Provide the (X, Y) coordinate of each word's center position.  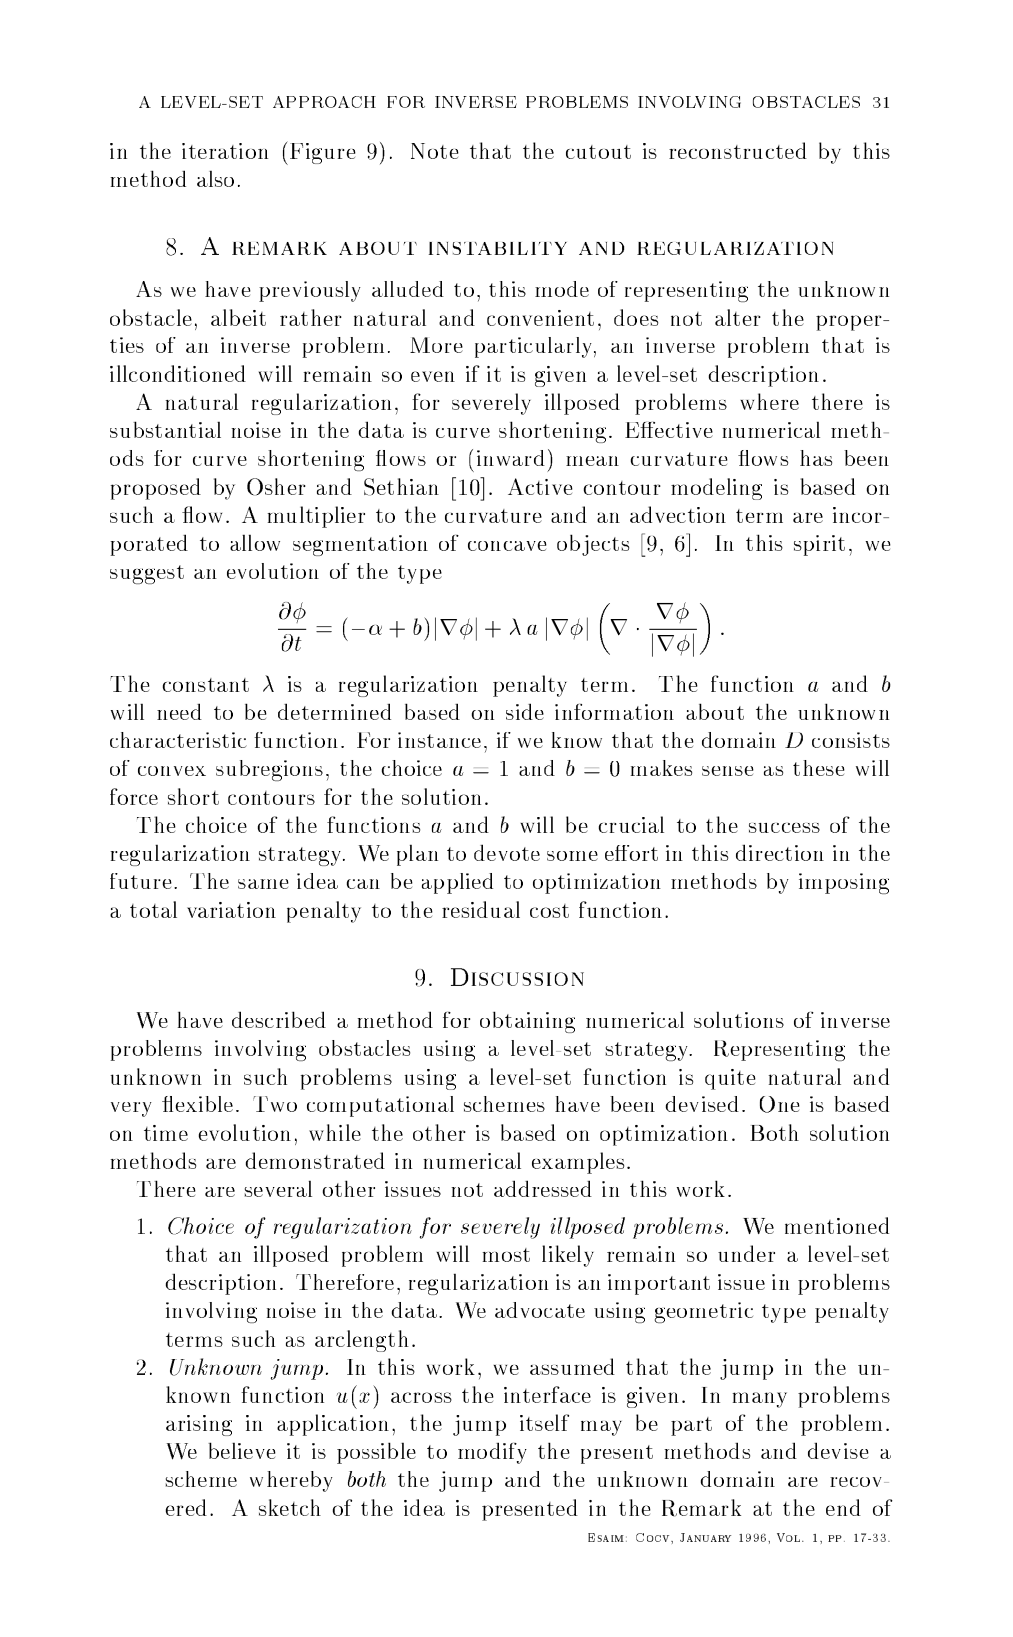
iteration (225, 151)
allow (255, 542)
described (279, 1019)
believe (242, 1450)
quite (730, 1079)
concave (507, 546)
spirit (819, 545)
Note (435, 151)
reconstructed (738, 150)
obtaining (527, 1022)
